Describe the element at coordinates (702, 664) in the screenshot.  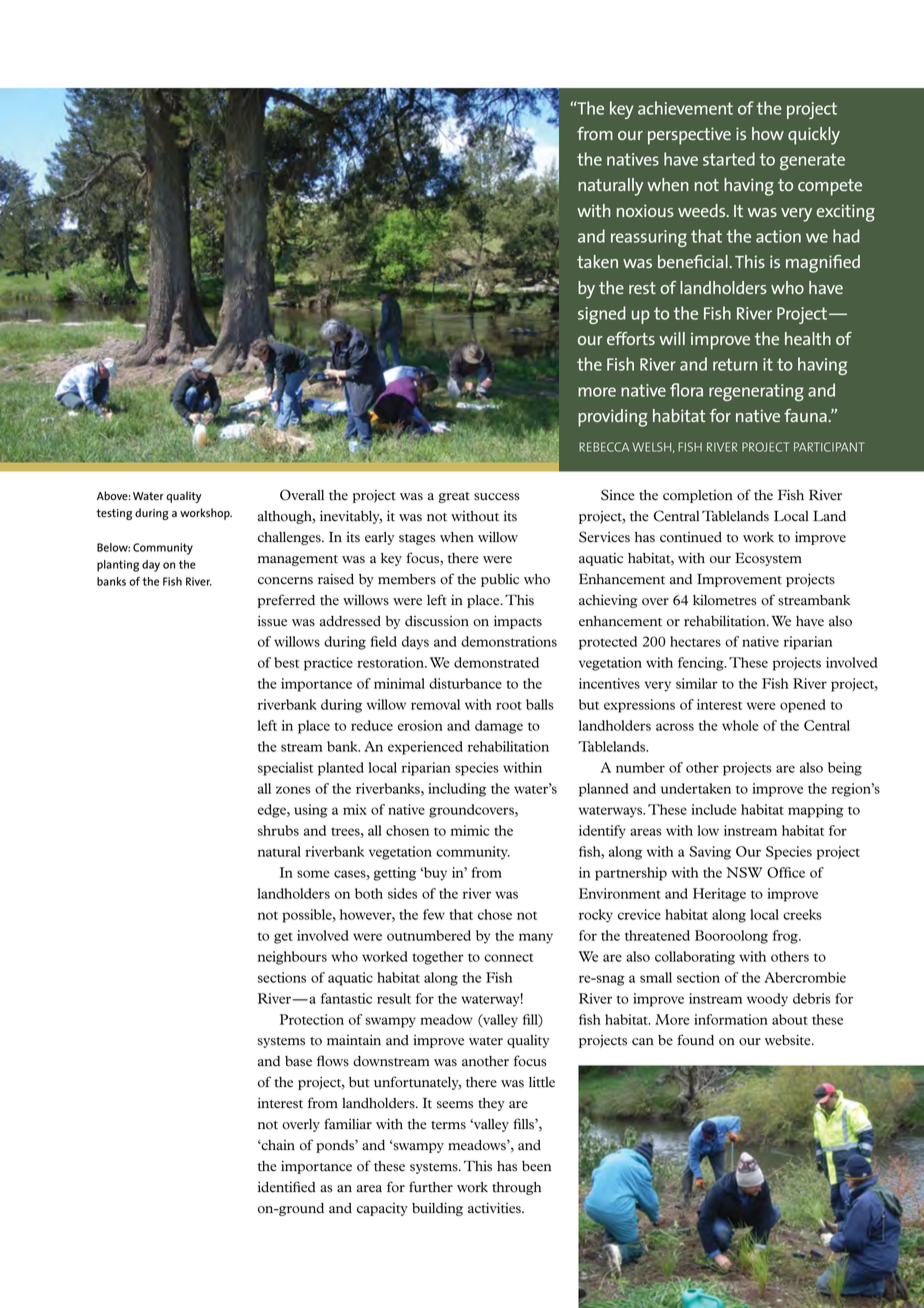
I see `fencing` at that location.
